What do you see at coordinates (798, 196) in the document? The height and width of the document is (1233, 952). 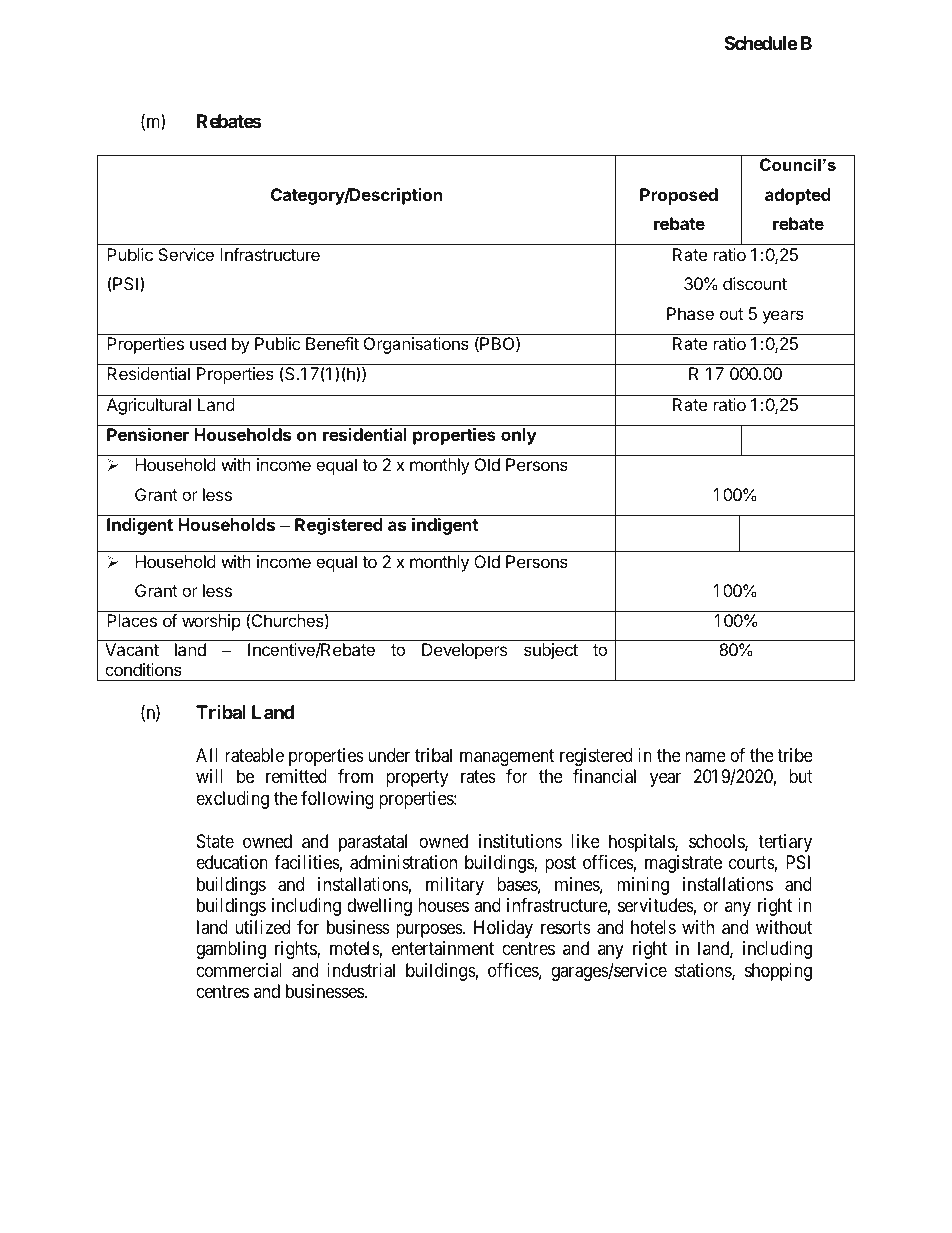 I see `adopted` at bounding box center [798, 196].
